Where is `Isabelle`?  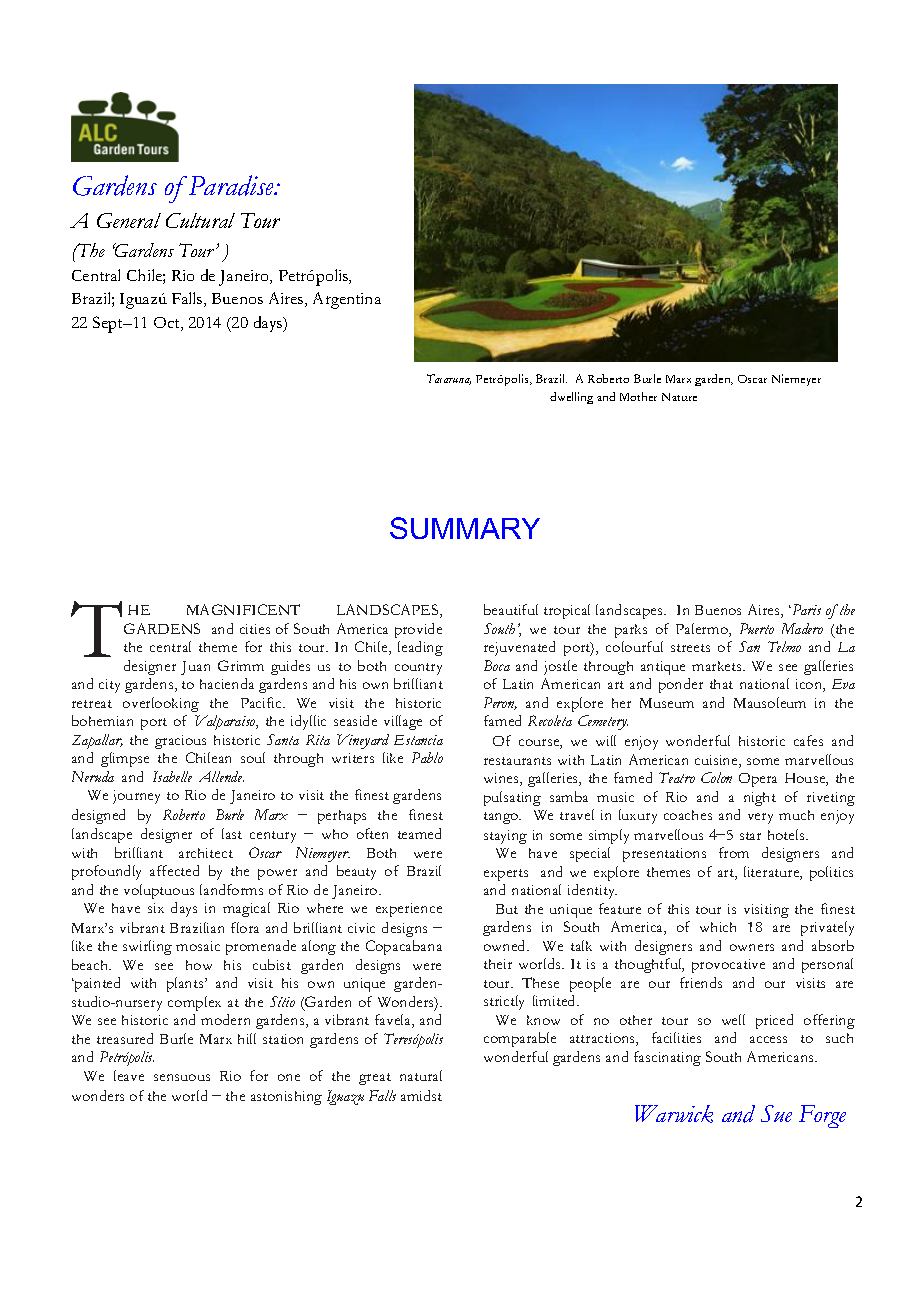
Isabelle is located at coordinates (172, 776).
